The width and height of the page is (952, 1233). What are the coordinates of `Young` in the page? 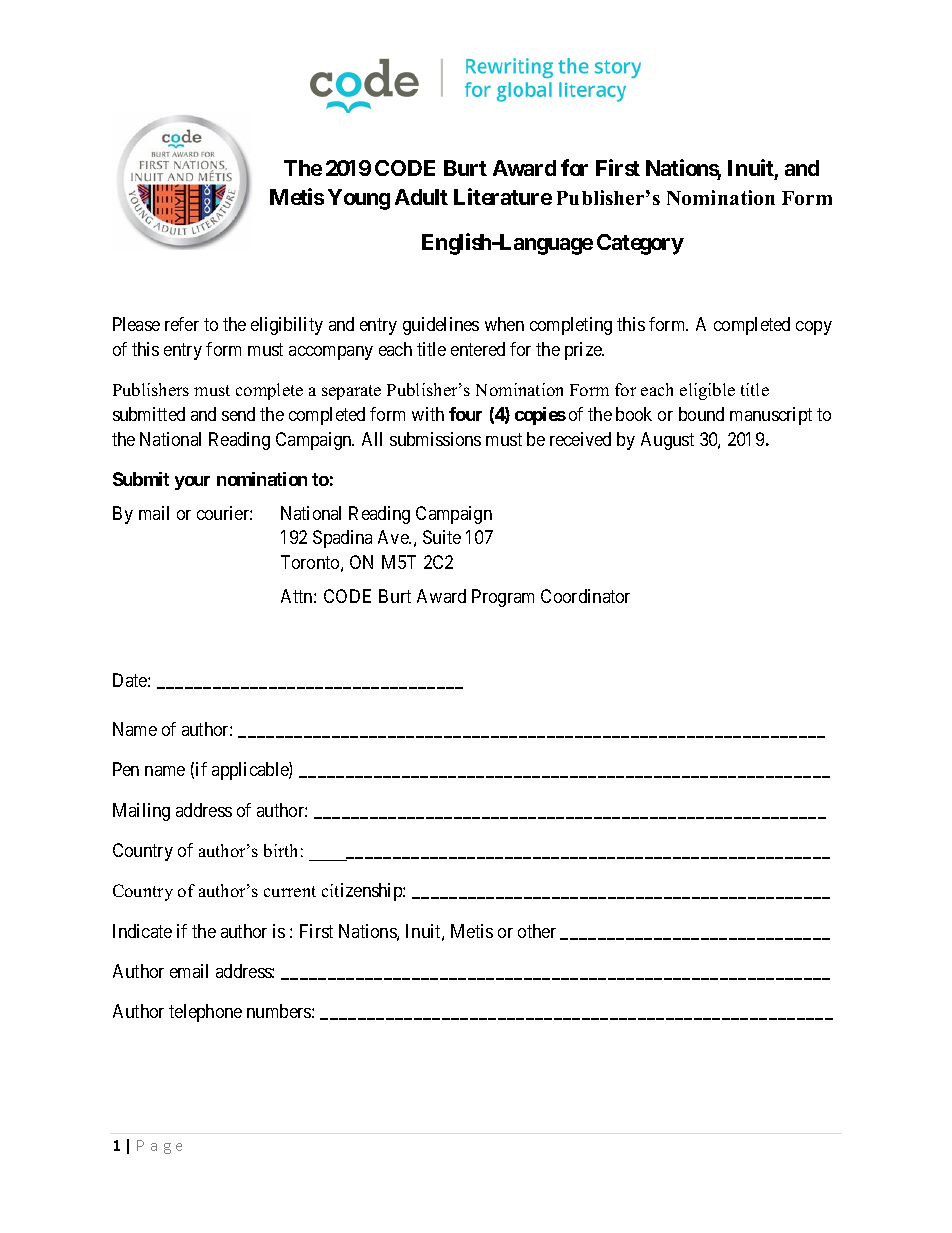 It's located at (359, 199).
